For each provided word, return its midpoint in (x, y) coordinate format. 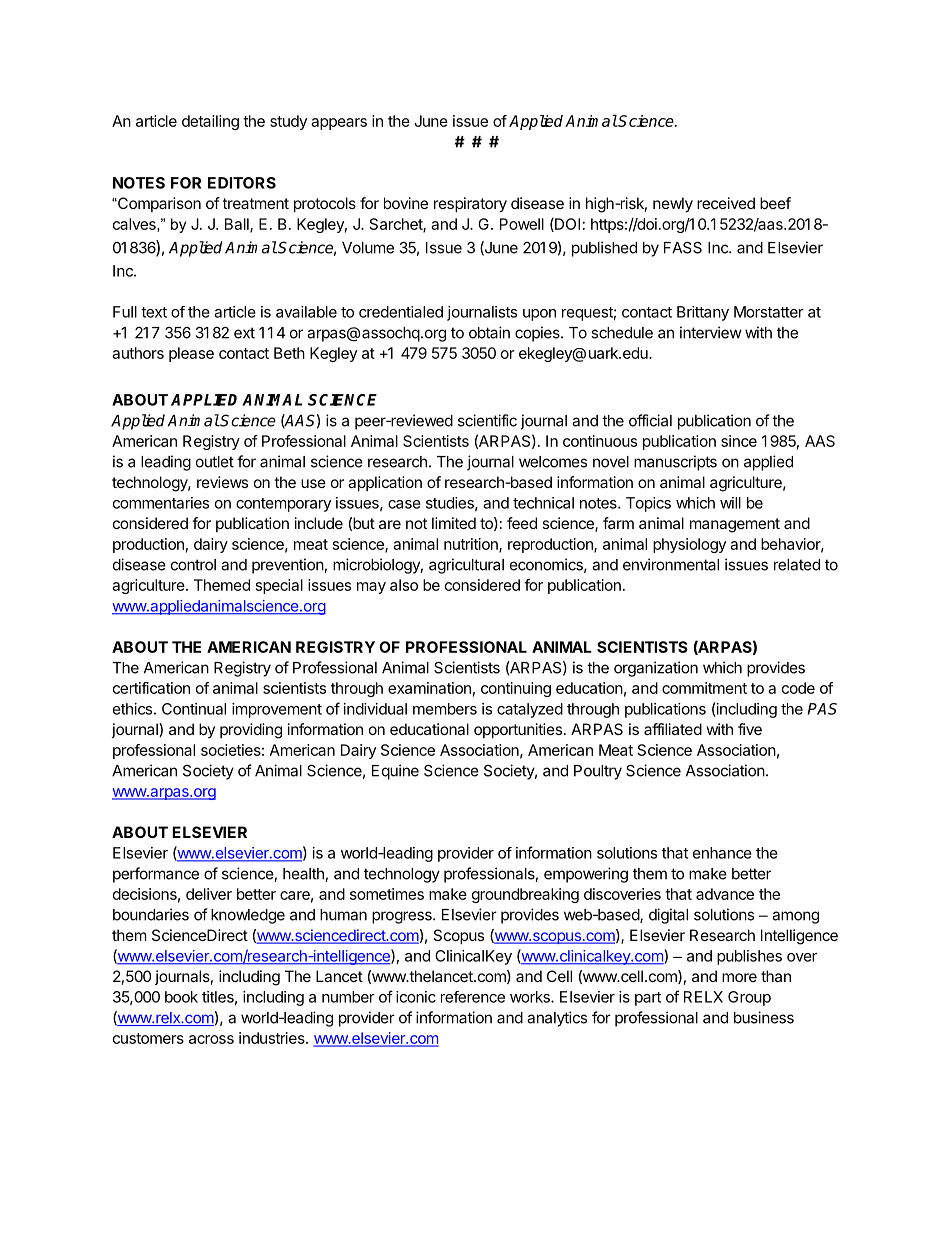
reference (473, 997)
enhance (722, 853)
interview (711, 332)
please (191, 354)
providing (251, 731)
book (181, 997)
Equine (395, 772)
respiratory (470, 205)
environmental (671, 564)
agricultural (466, 566)
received (726, 203)
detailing (210, 122)
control (193, 565)
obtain (489, 332)
